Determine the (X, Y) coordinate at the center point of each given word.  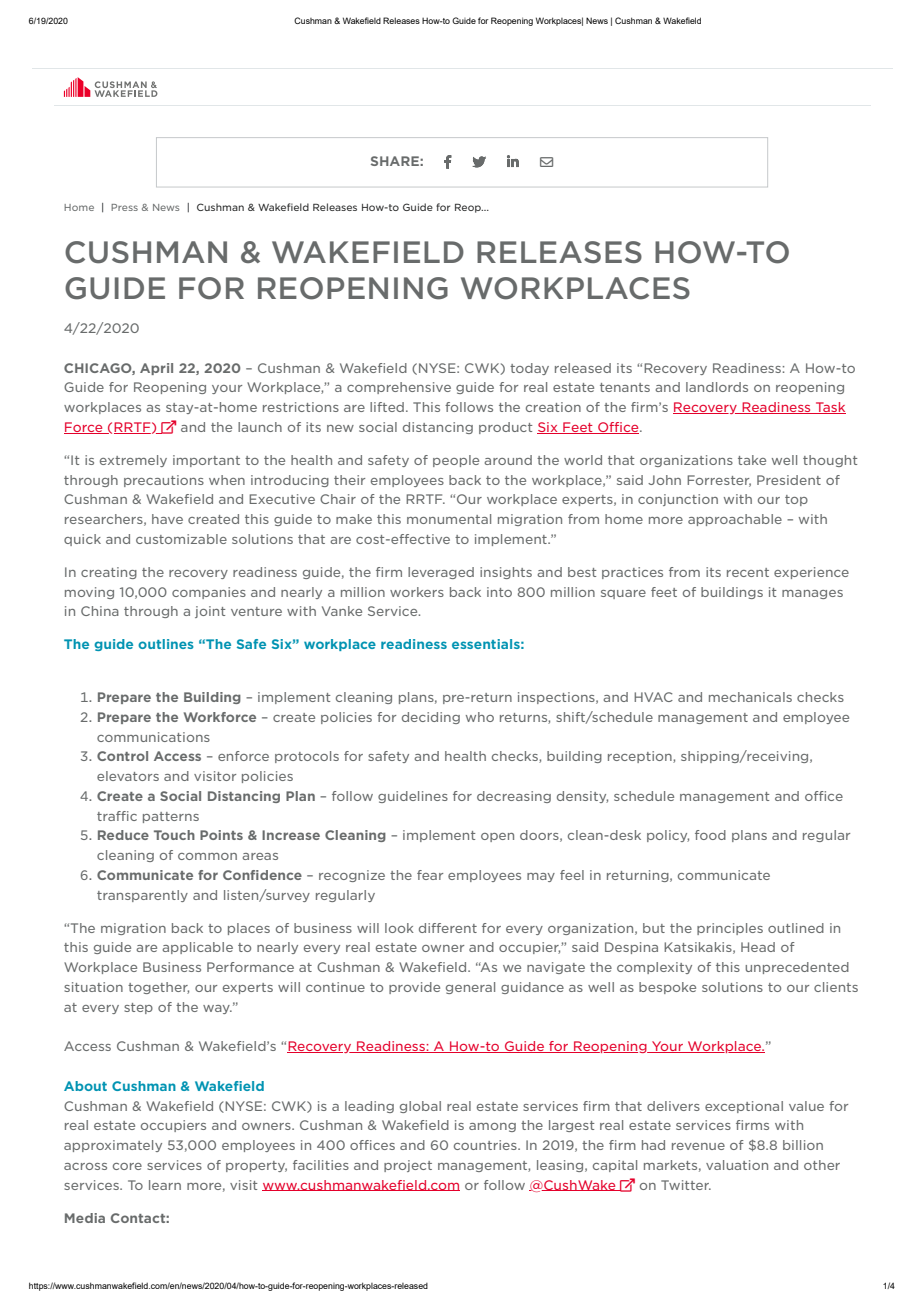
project (408, 1166)
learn (165, 1185)
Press (124, 207)
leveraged (441, 573)
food (710, 835)
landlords (717, 387)
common (207, 856)
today (529, 369)
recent (748, 572)
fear (430, 875)
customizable (181, 539)
